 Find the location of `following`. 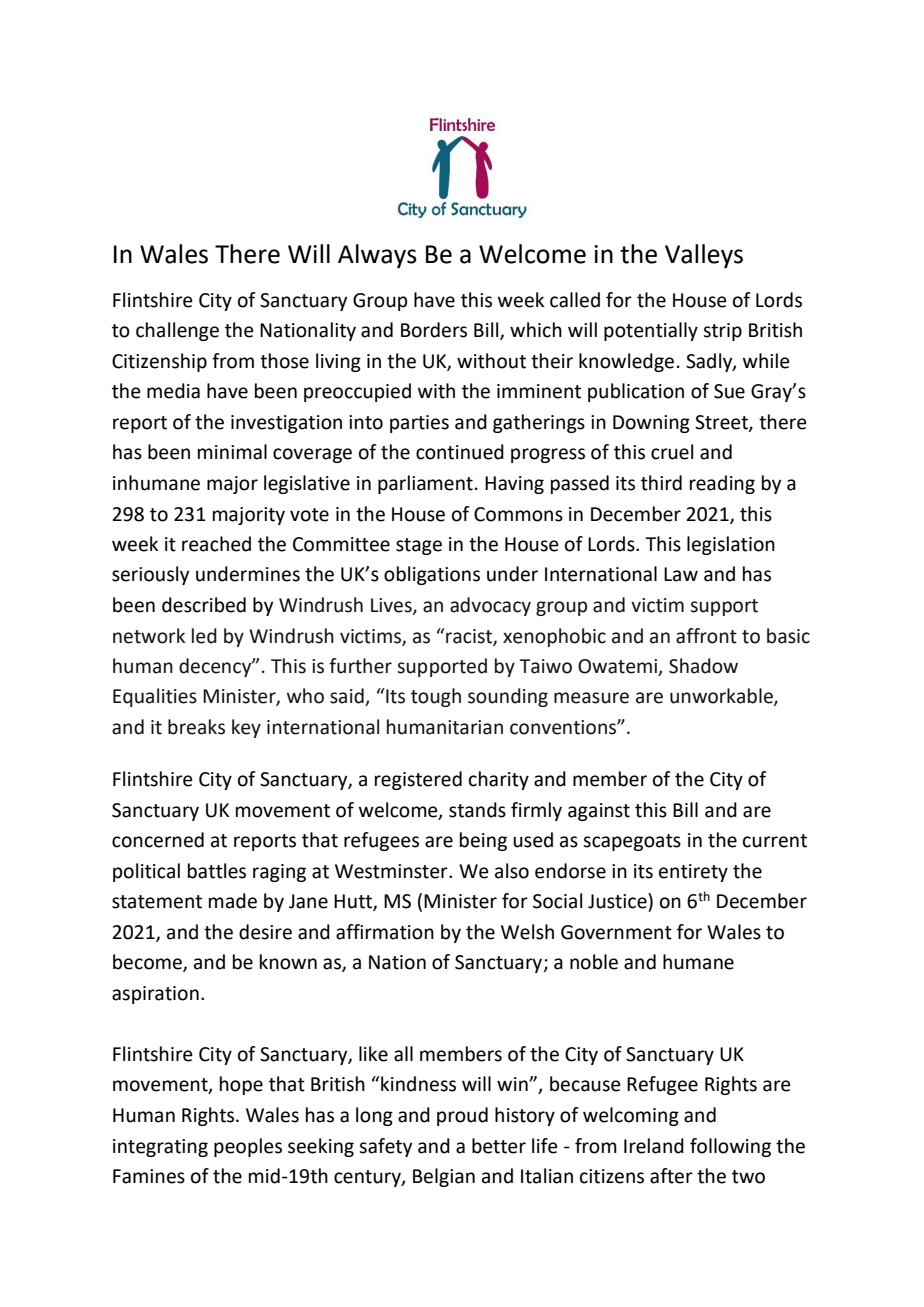

following is located at coordinates (730, 1147).
